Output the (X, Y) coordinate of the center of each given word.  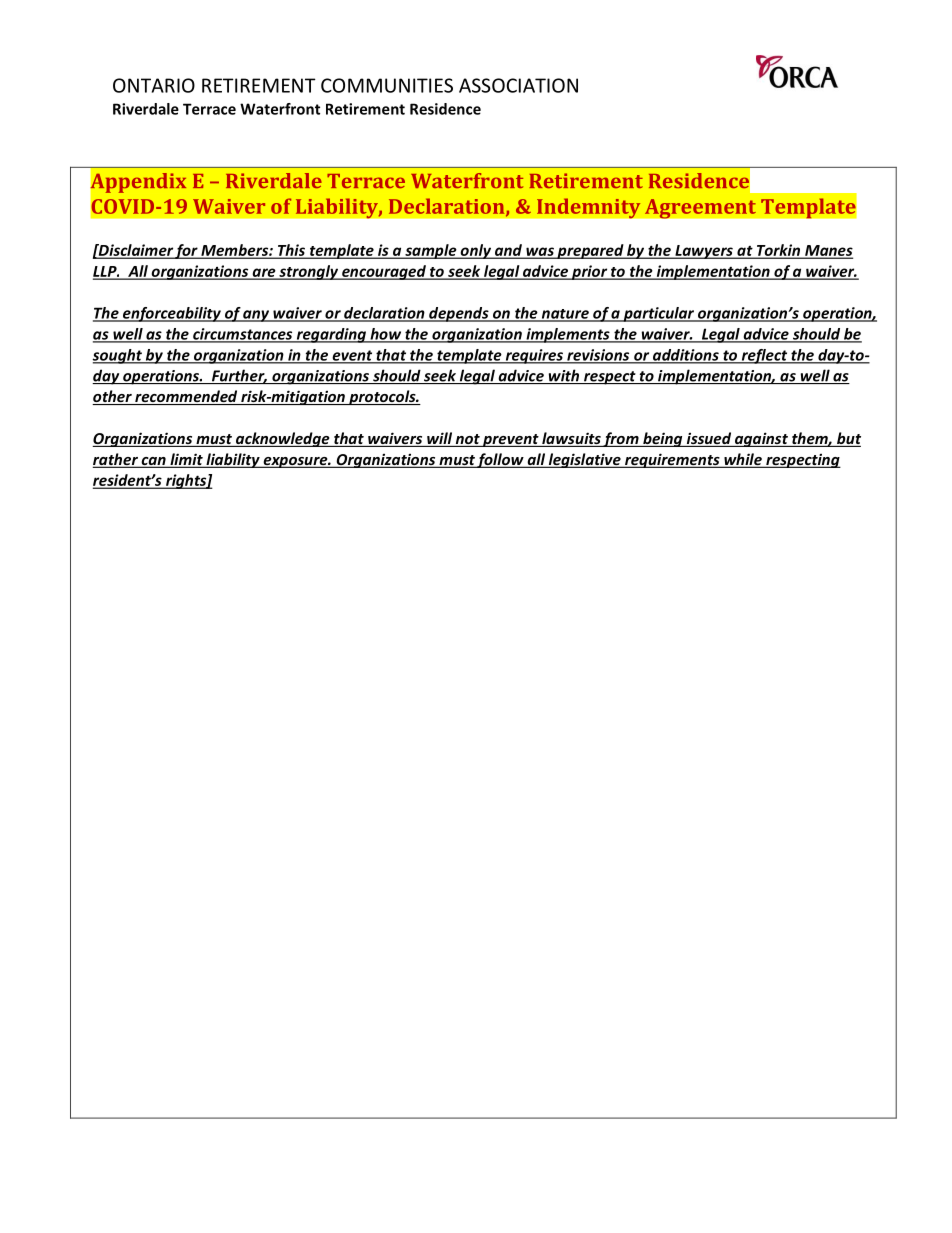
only (476, 251)
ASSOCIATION (518, 85)
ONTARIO (154, 85)
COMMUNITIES (387, 85)
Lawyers (704, 252)
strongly (309, 272)
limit (186, 460)
